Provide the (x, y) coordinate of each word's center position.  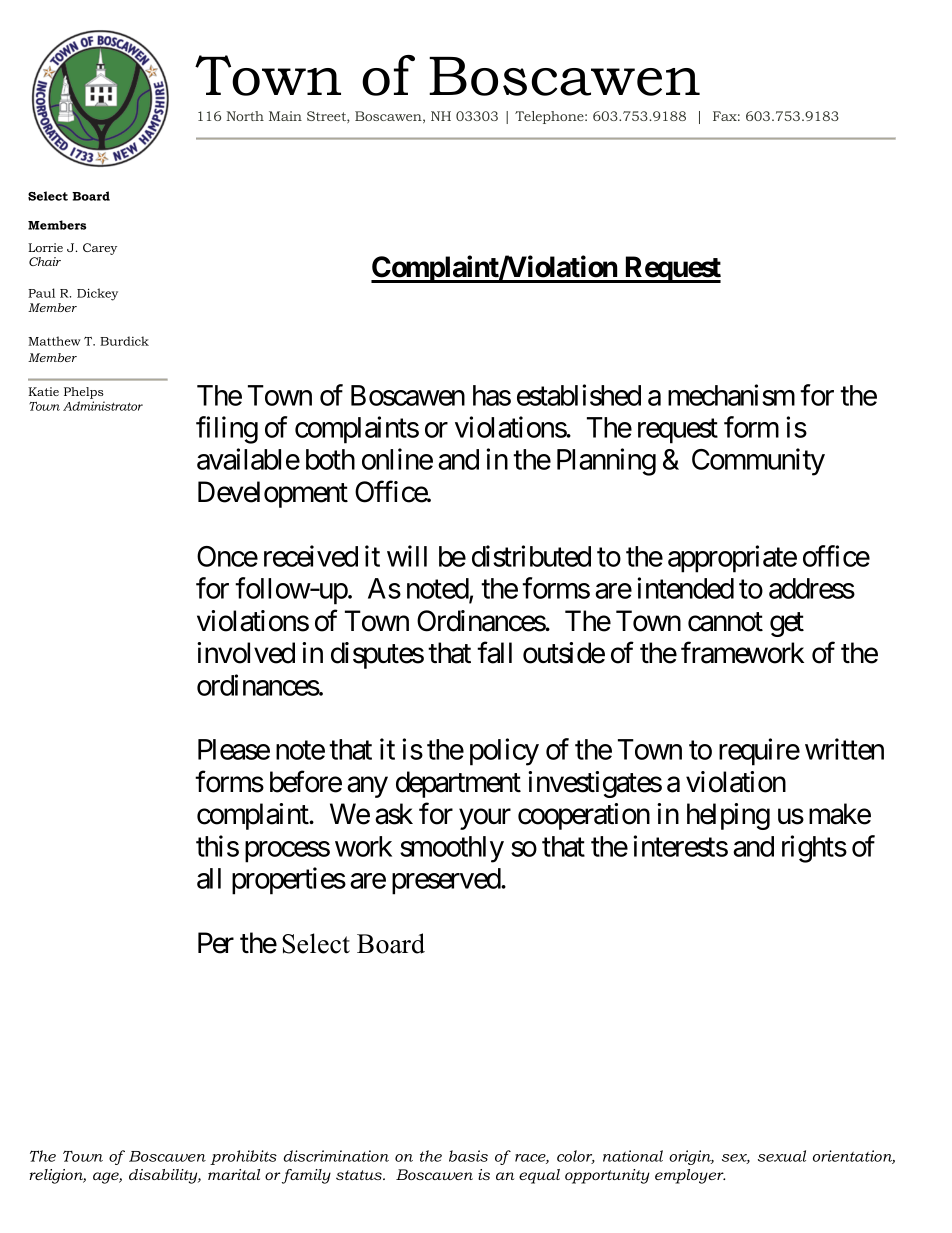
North (245, 116)
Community (758, 462)
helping (728, 816)
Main (285, 116)
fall (494, 653)
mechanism (731, 395)
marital (234, 1174)
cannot (725, 622)
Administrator (103, 406)
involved (246, 653)
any (367, 787)
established (579, 395)
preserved (447, 881)
